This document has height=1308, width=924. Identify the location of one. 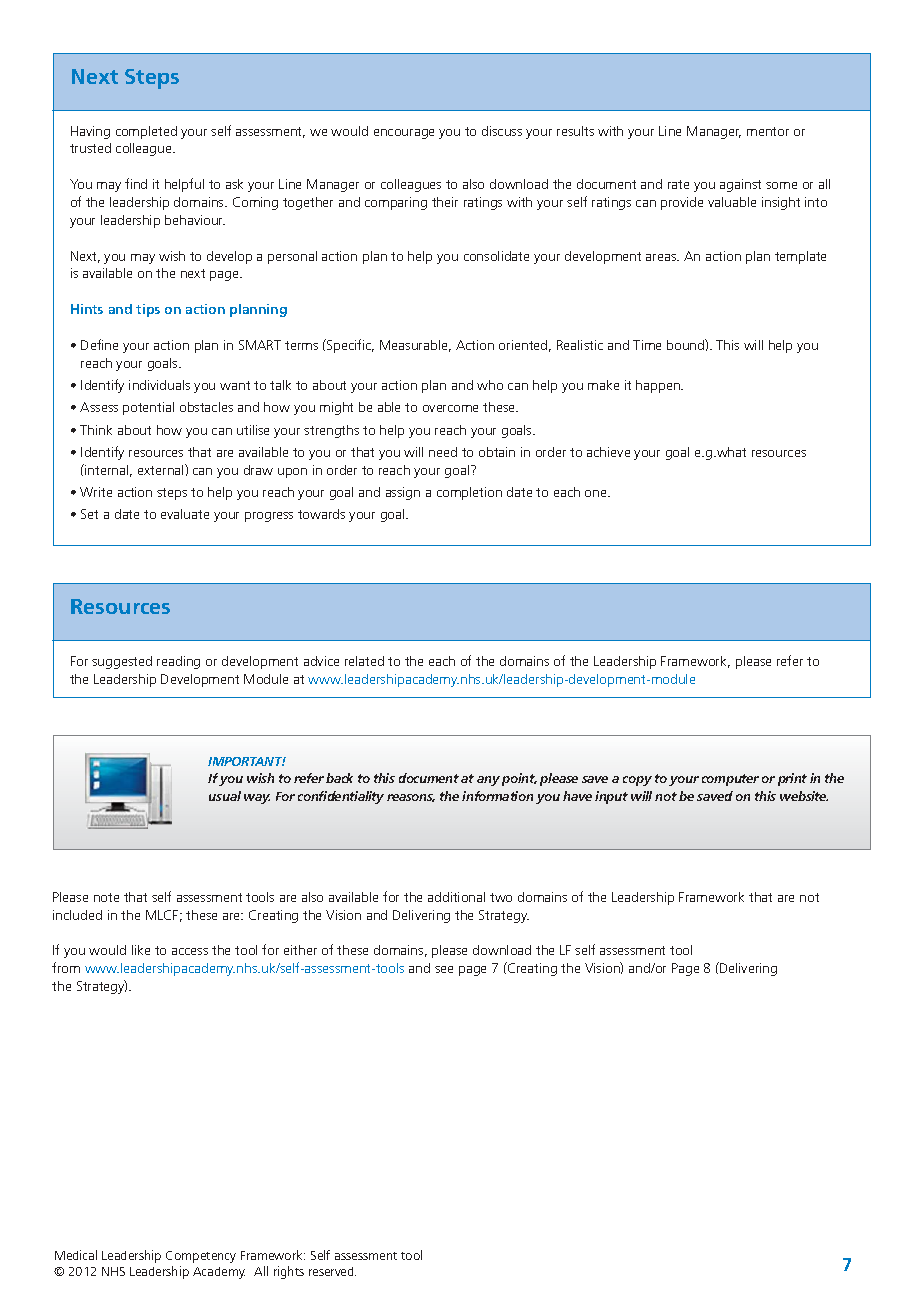
(597, 493).
